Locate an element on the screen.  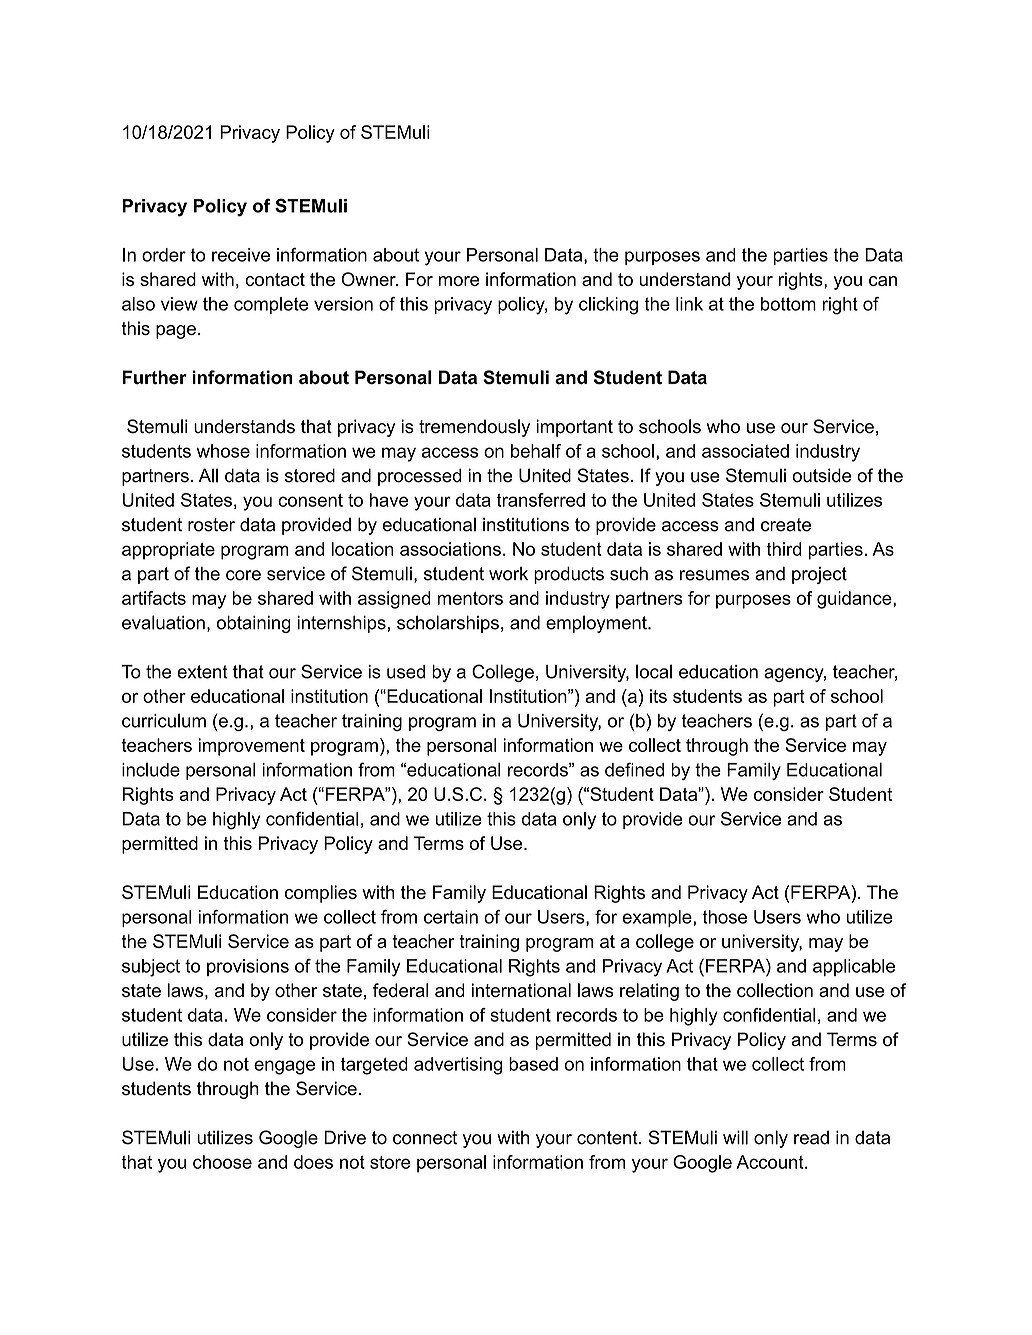
outside is located at coordinates (821, 475).
